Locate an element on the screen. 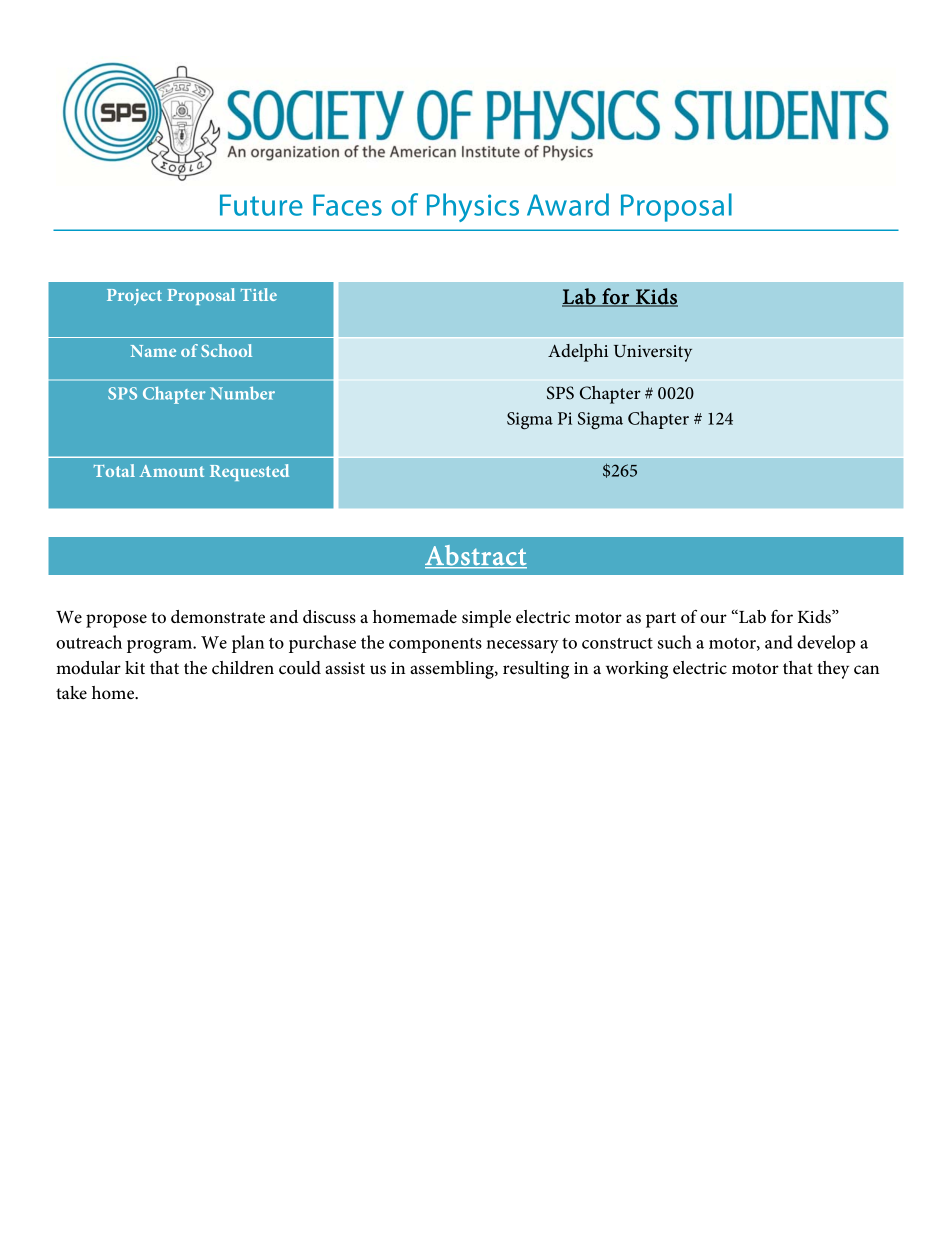 The width and height of the screenshot is (952, 1233). kit is located at coordinates (135, 667).
